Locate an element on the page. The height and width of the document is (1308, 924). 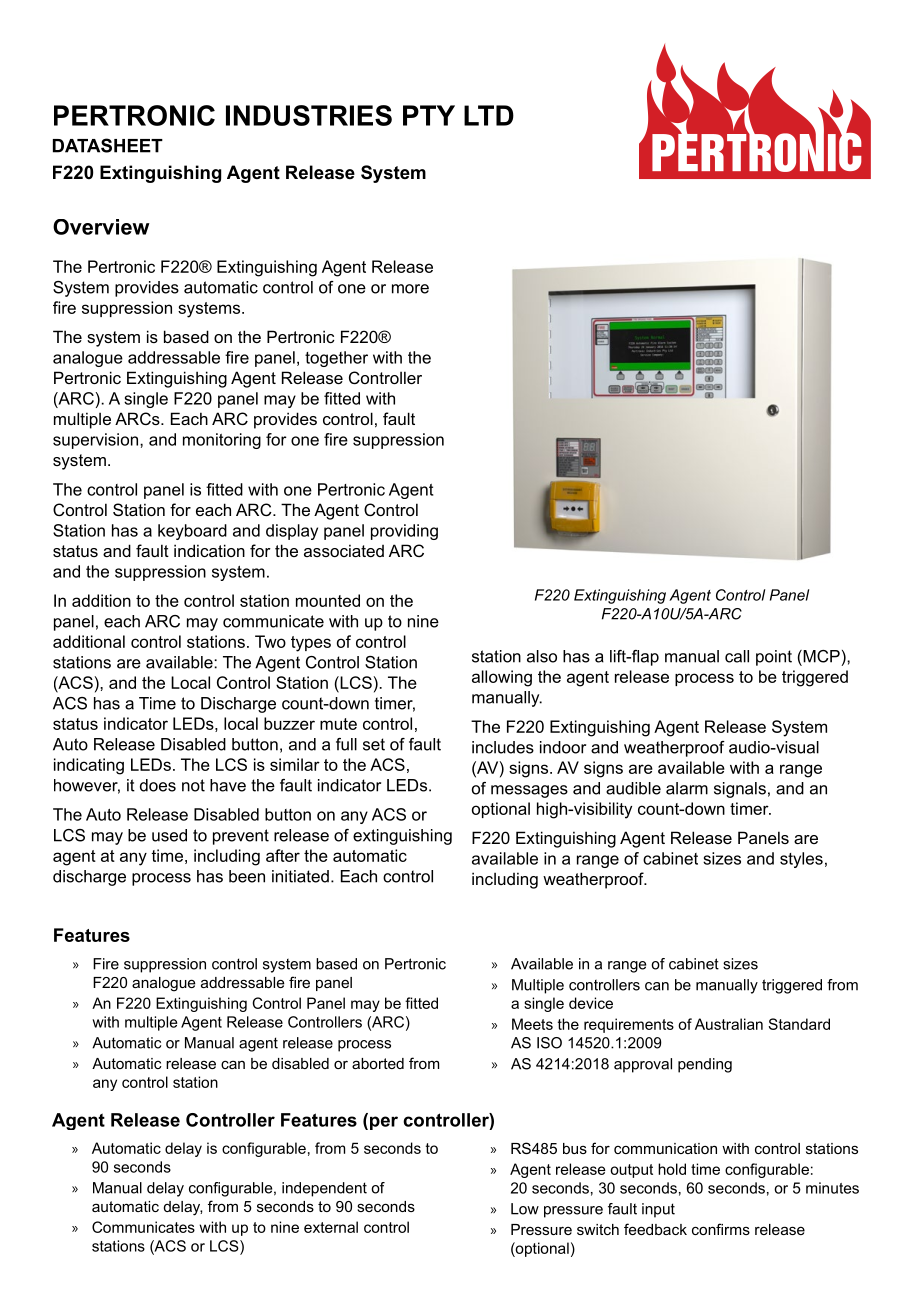
independent is located at coordinates (324, 1189).
